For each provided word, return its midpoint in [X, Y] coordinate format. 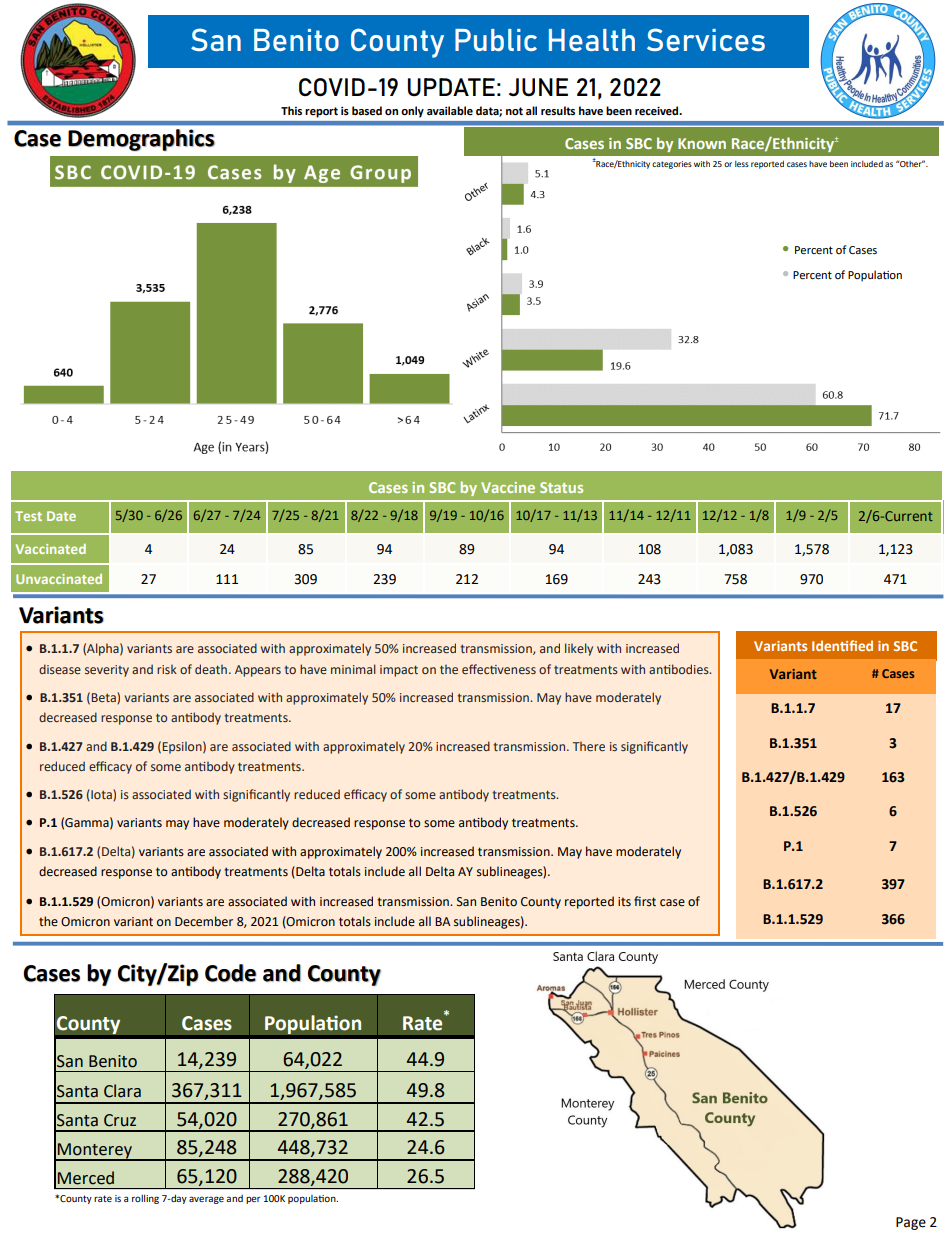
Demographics [141, 140]
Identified [842, 645]
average [206, 1200]
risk [167, 669]
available [450, 111]
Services [706, 39]
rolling [145, 1199]
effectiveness [499, 669]
